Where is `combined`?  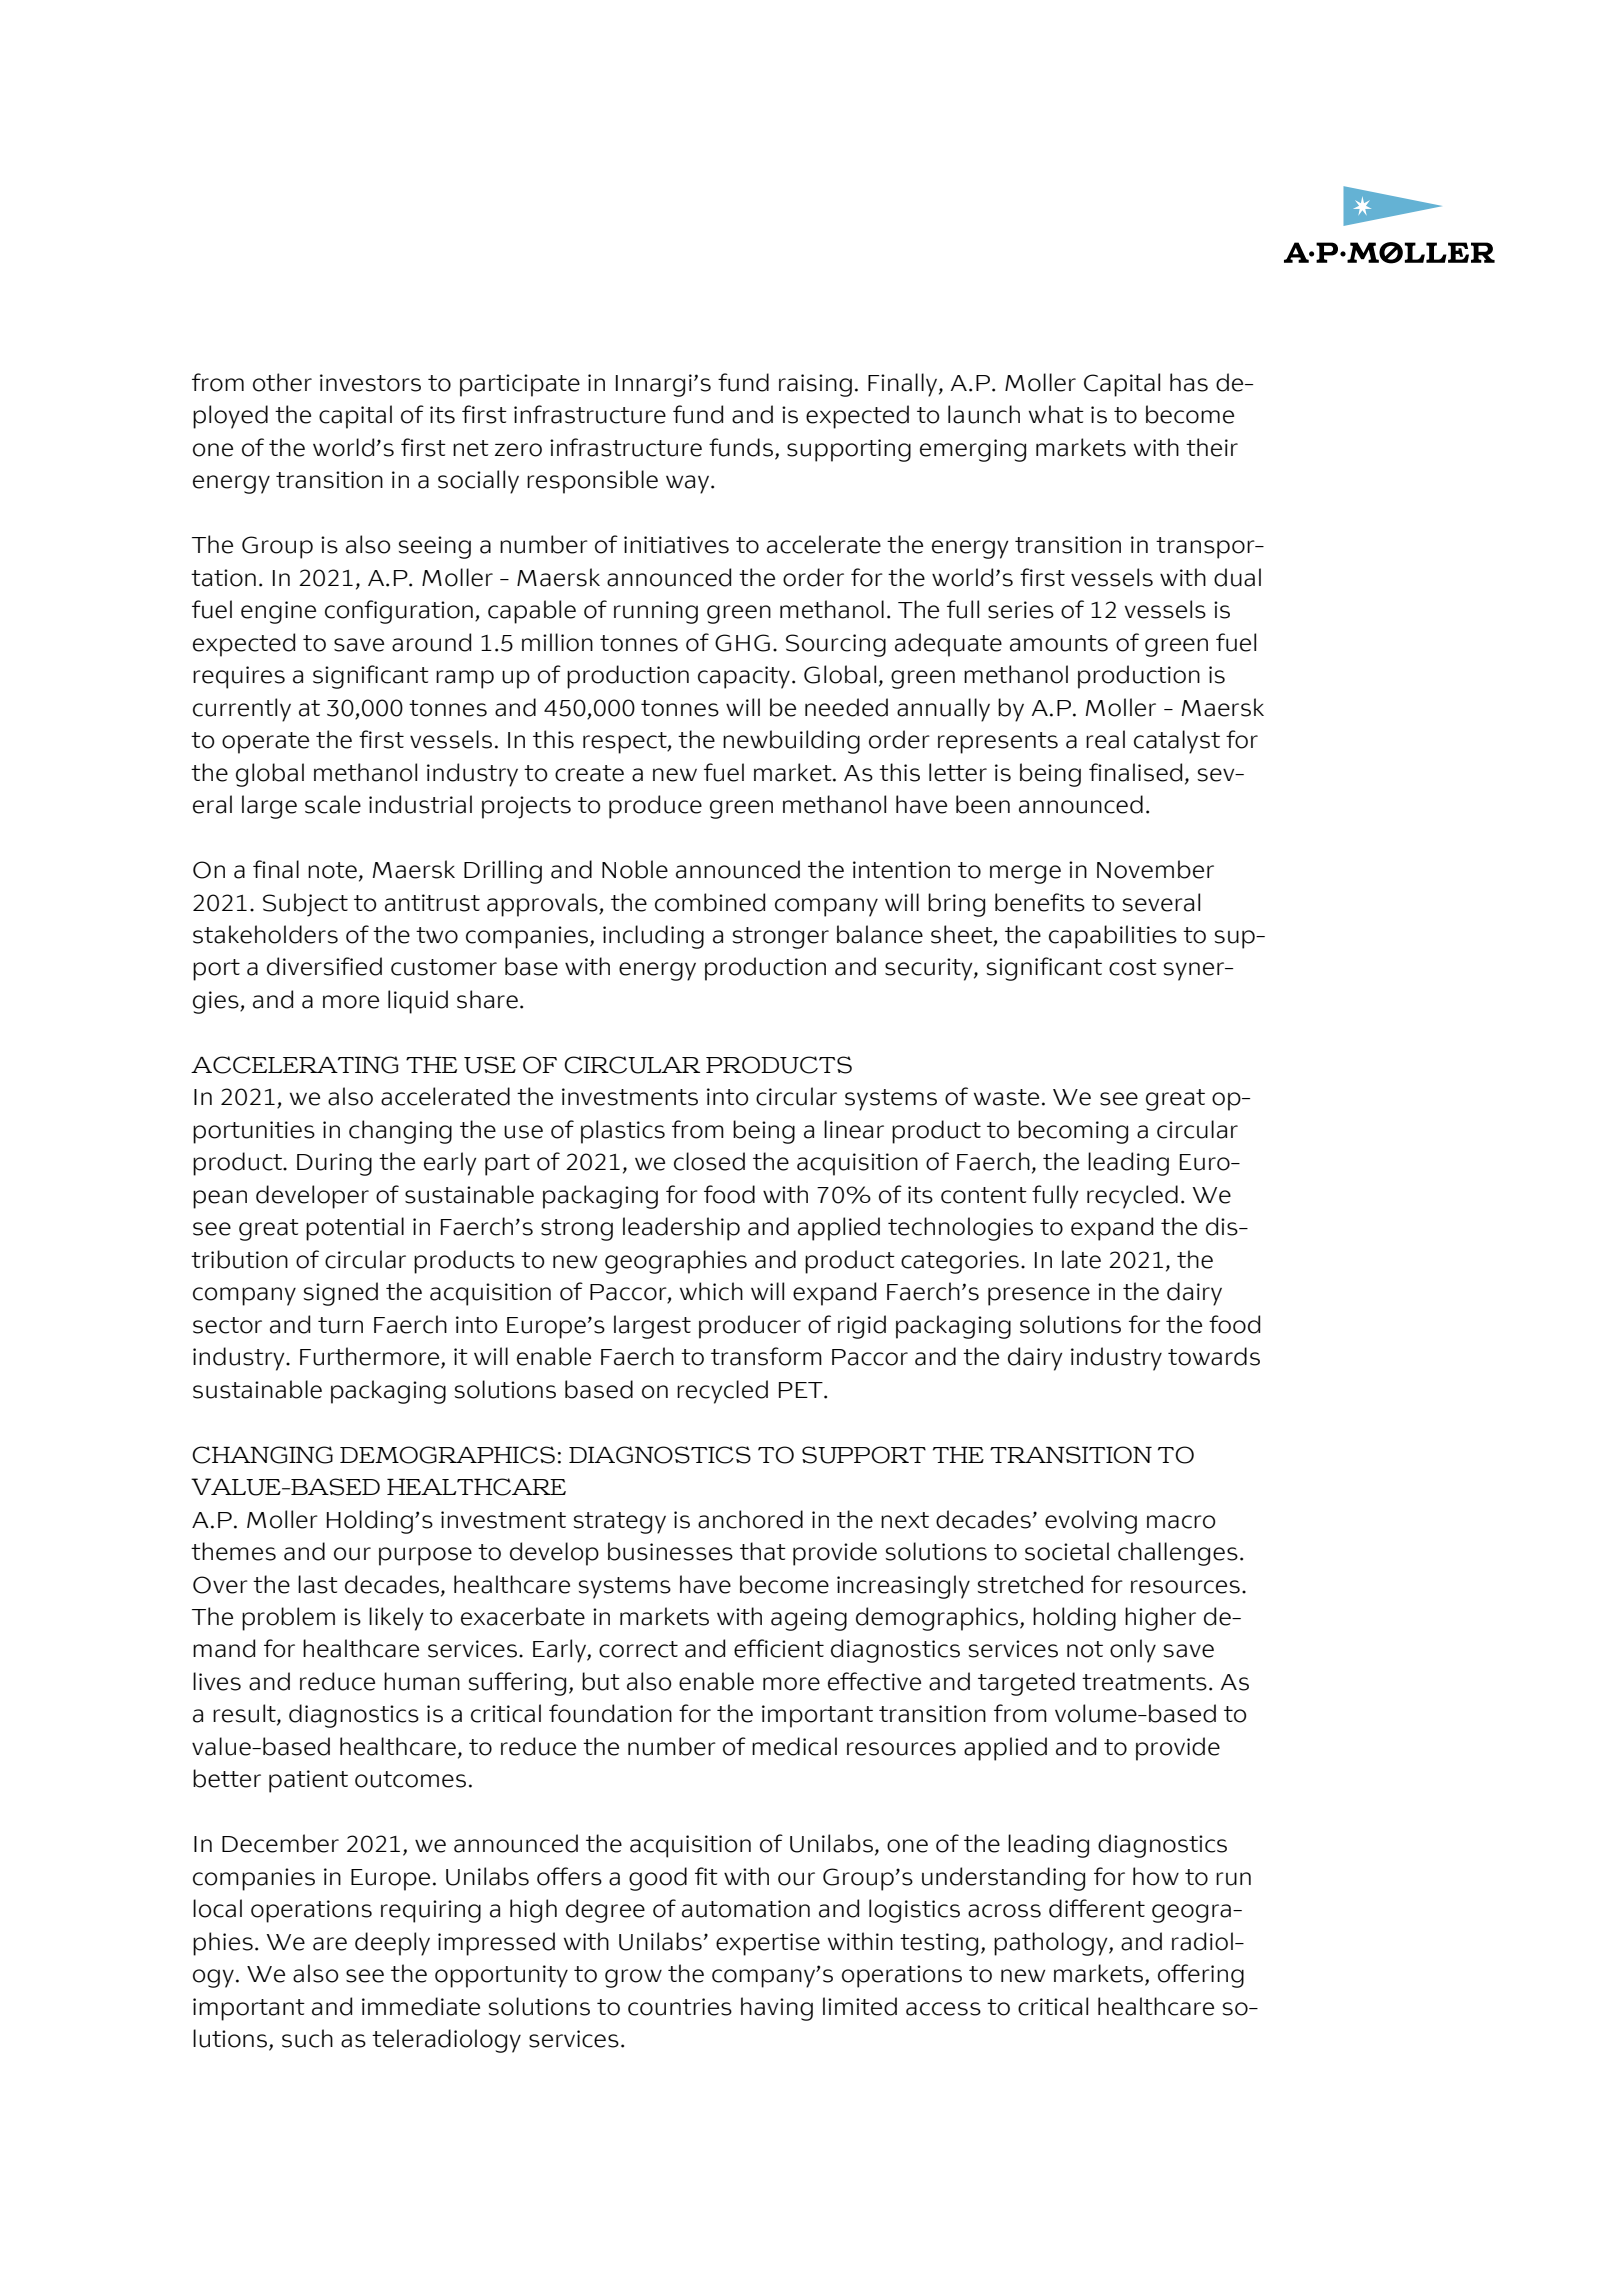
combined is located at coordinates (710, 902).
